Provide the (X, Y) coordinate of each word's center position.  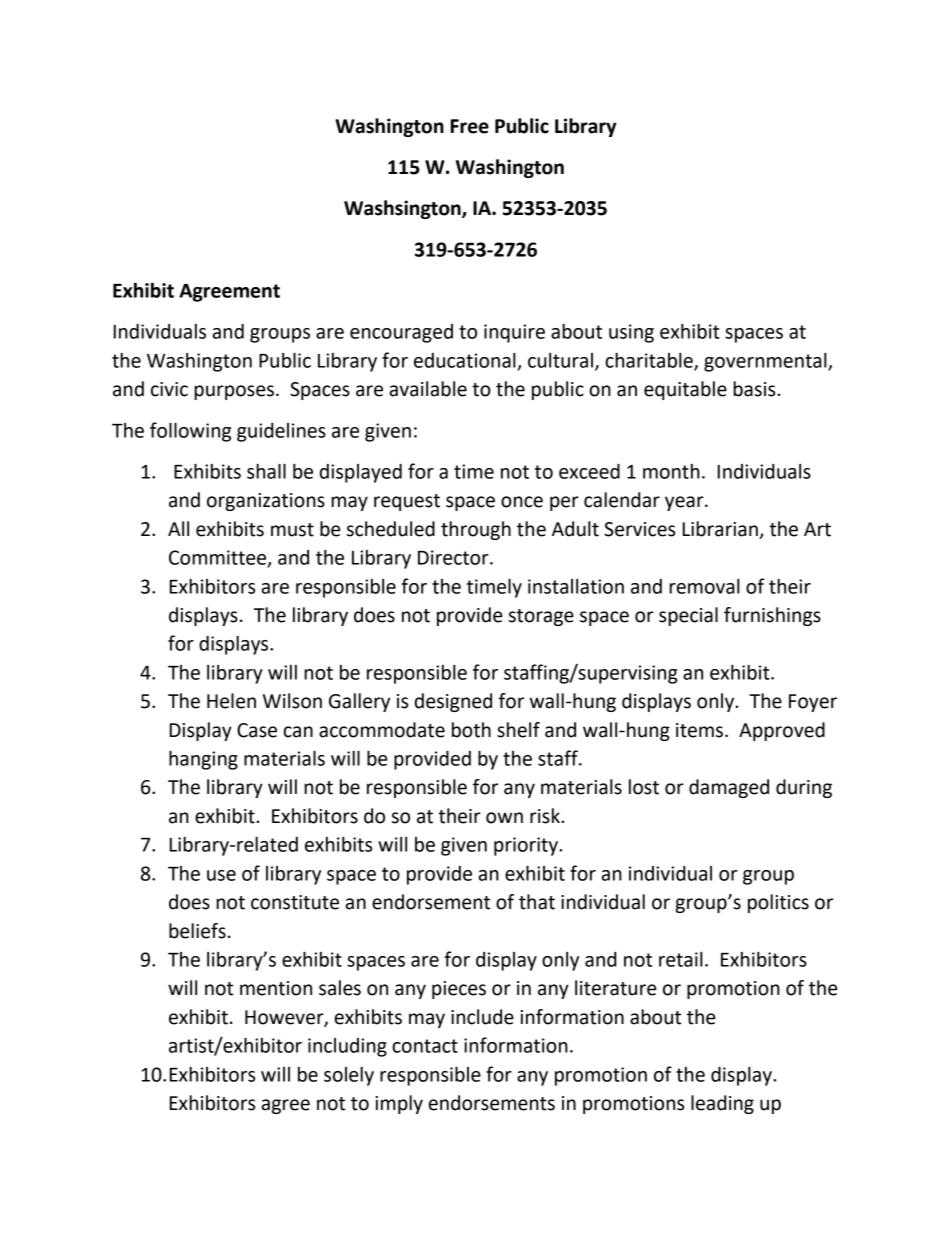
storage (541, 617)
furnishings (772, 616)
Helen (231, 701)
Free (470, 126)
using (631, 333)
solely (349, 1076)
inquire (514, 333)
